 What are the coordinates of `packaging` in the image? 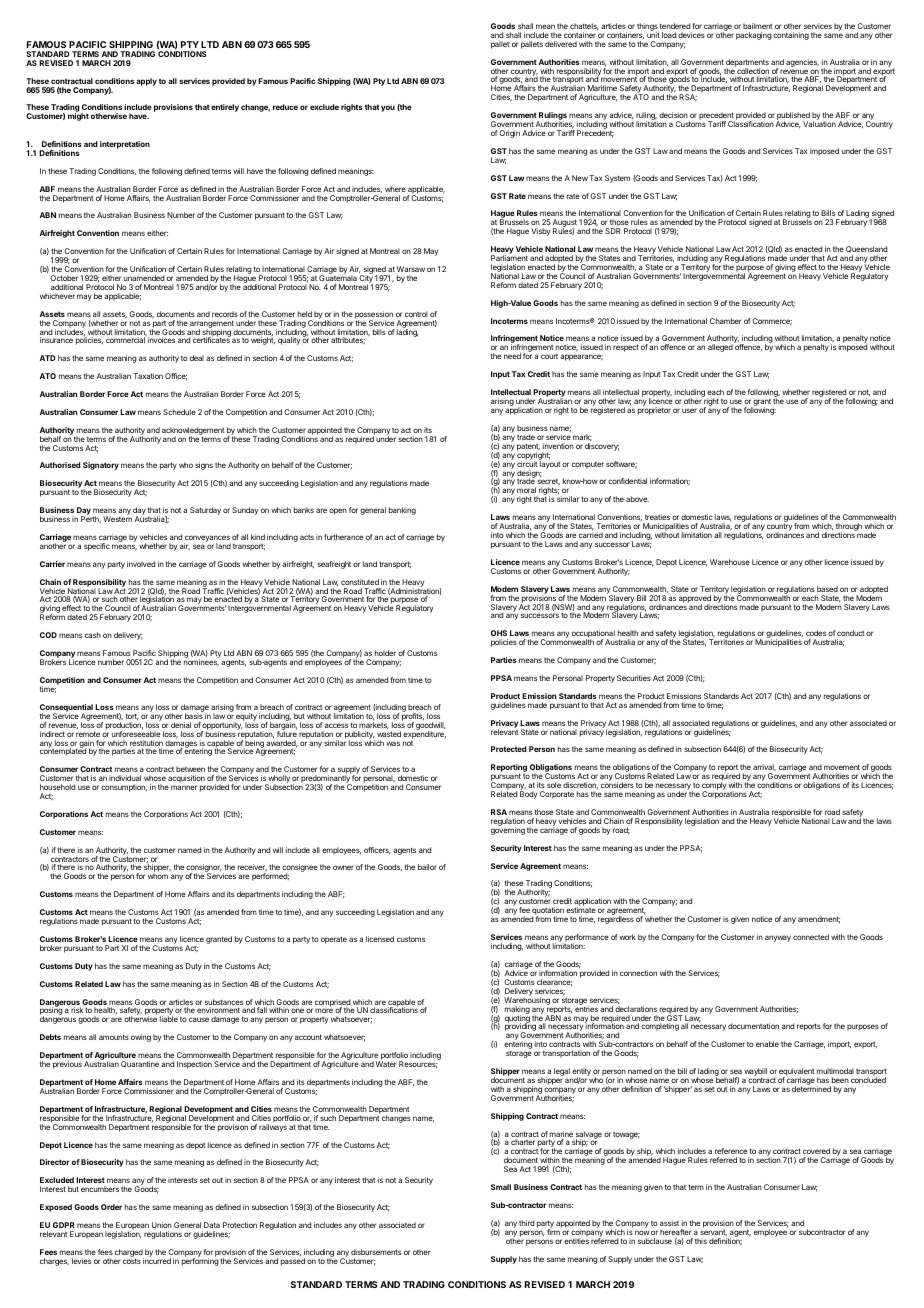 It's located at (754, 36).
